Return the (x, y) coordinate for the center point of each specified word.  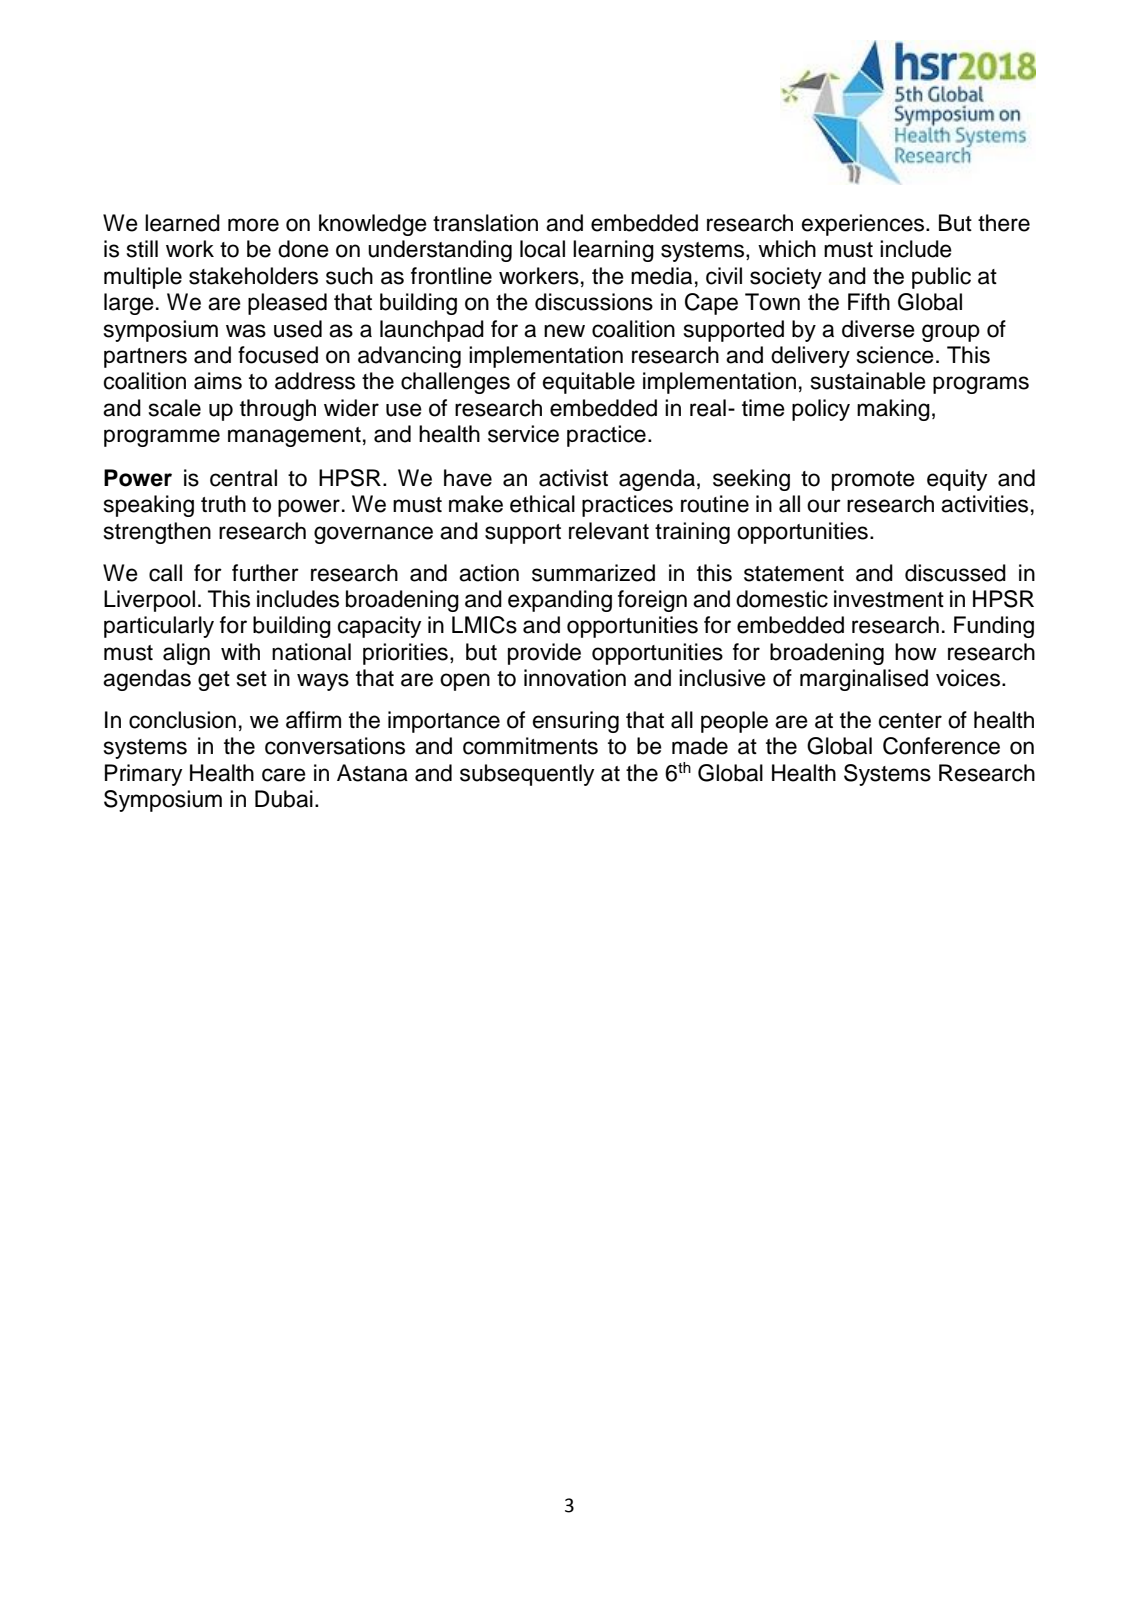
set (252, 679)
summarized (593, 573)
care (284, 775)
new (564, 331)
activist (573, 478)
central (243, 478)
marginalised (864, 680)
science (895, 355)
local (542, 249)
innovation (575, 678)
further (265, 573)
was (246, 331)
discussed (955, 573)
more (253, 225)
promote (873, 481)
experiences (864, 225)
